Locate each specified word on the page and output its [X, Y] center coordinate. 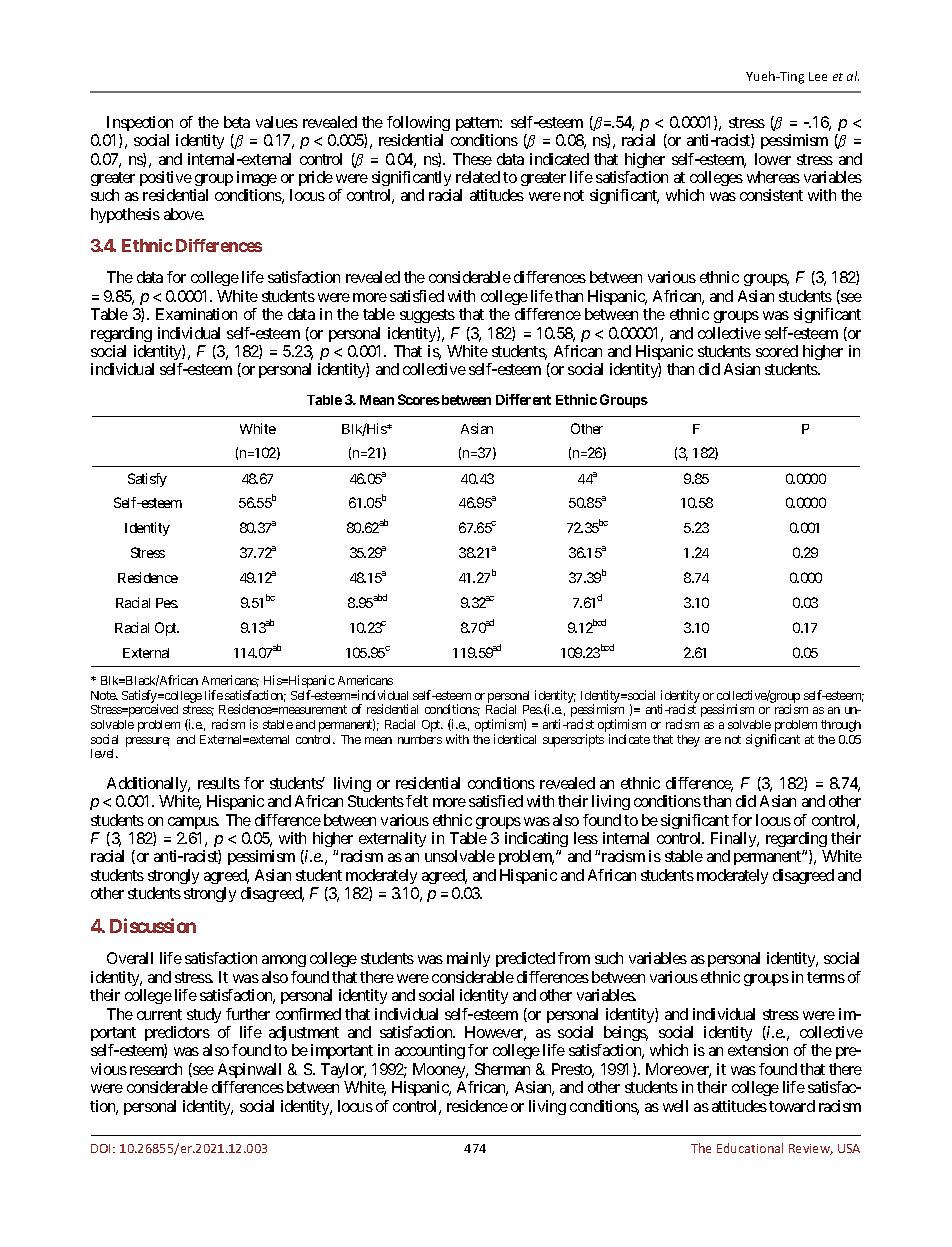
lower [773, 159]
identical [515, 739]
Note [104, 695]
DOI [102, 1148]
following [418, 123]
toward [792, 1106]
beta [237, 122]
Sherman [502, 1069]
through [841, 726]
